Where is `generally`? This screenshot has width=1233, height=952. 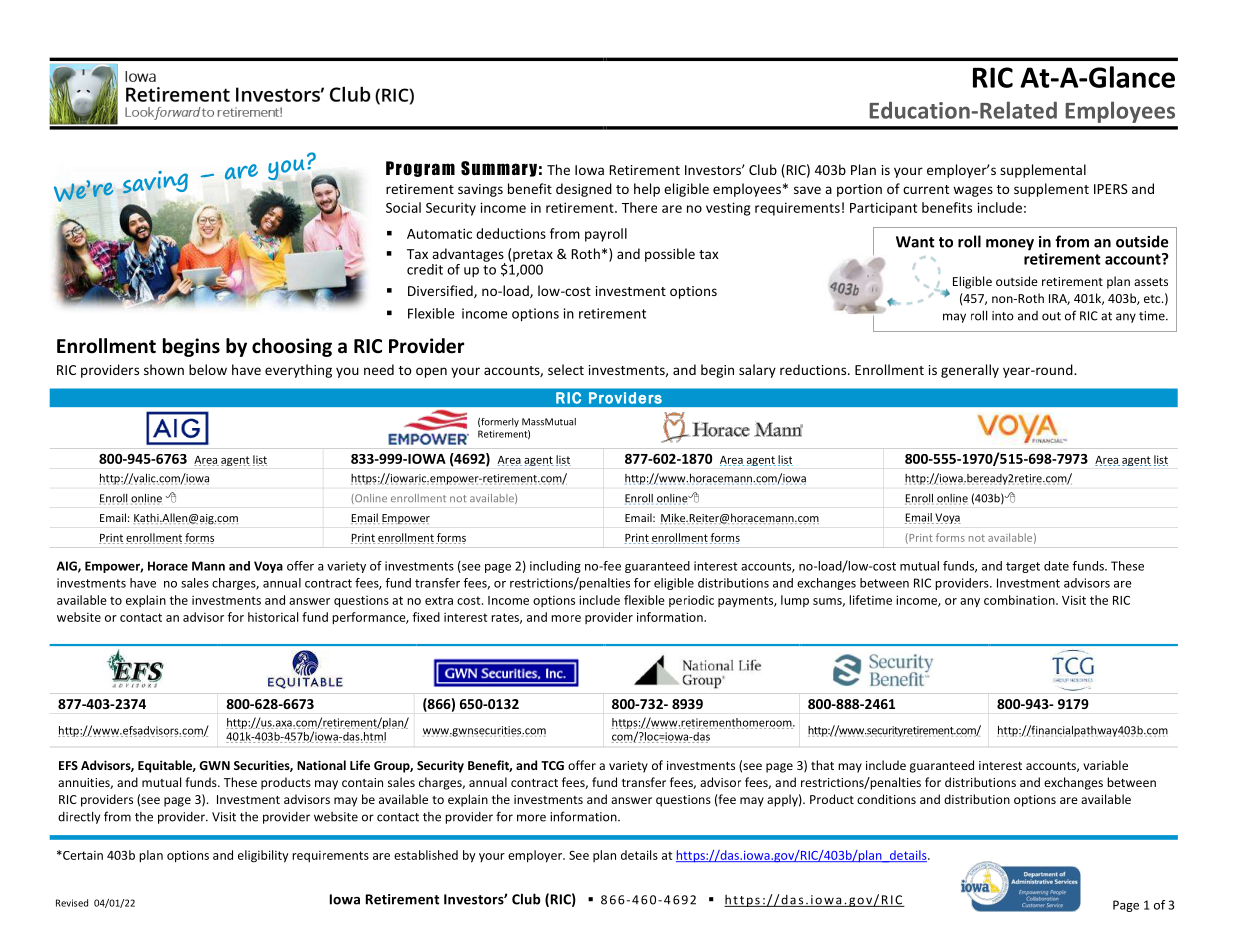 generally is located at coordinates (970, 371).
